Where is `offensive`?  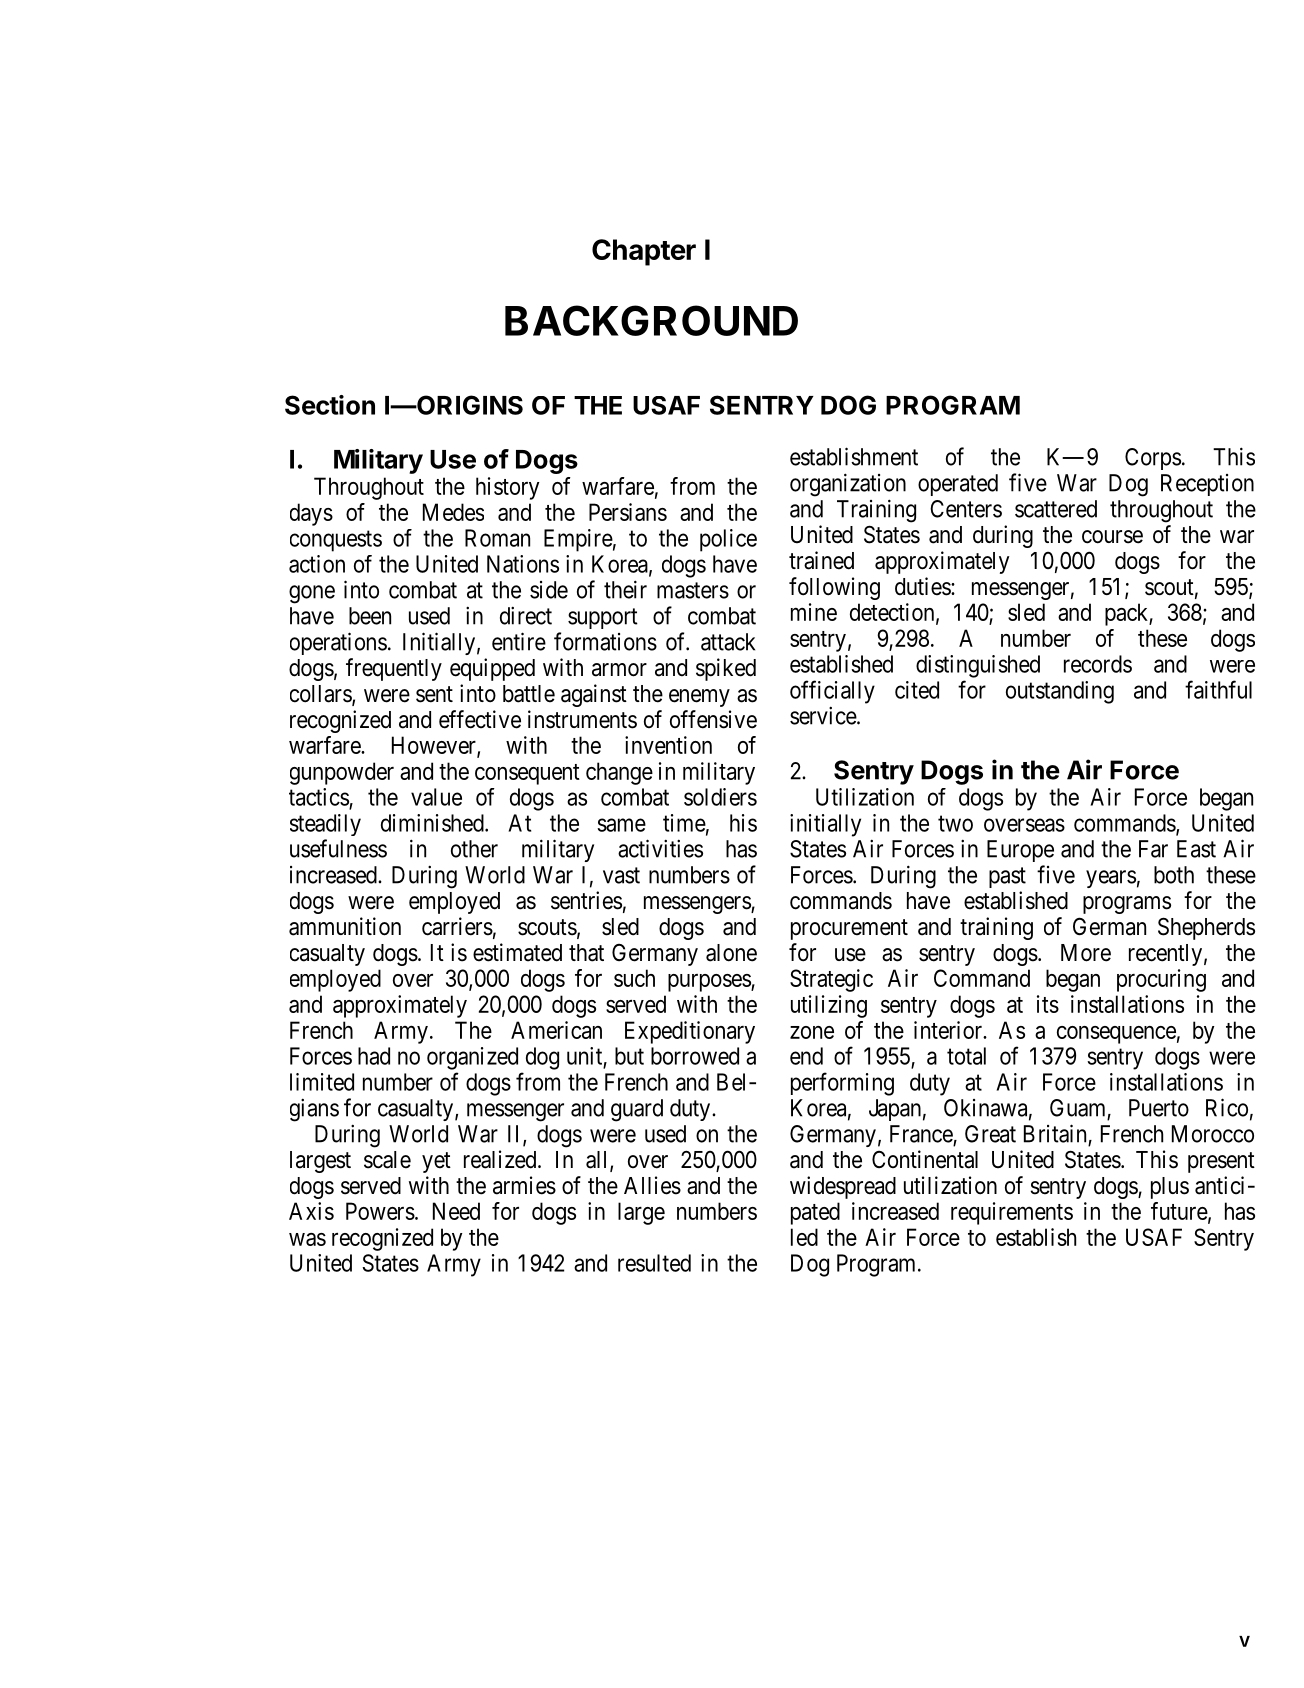 offensive is located at coordinates (713, 719).
